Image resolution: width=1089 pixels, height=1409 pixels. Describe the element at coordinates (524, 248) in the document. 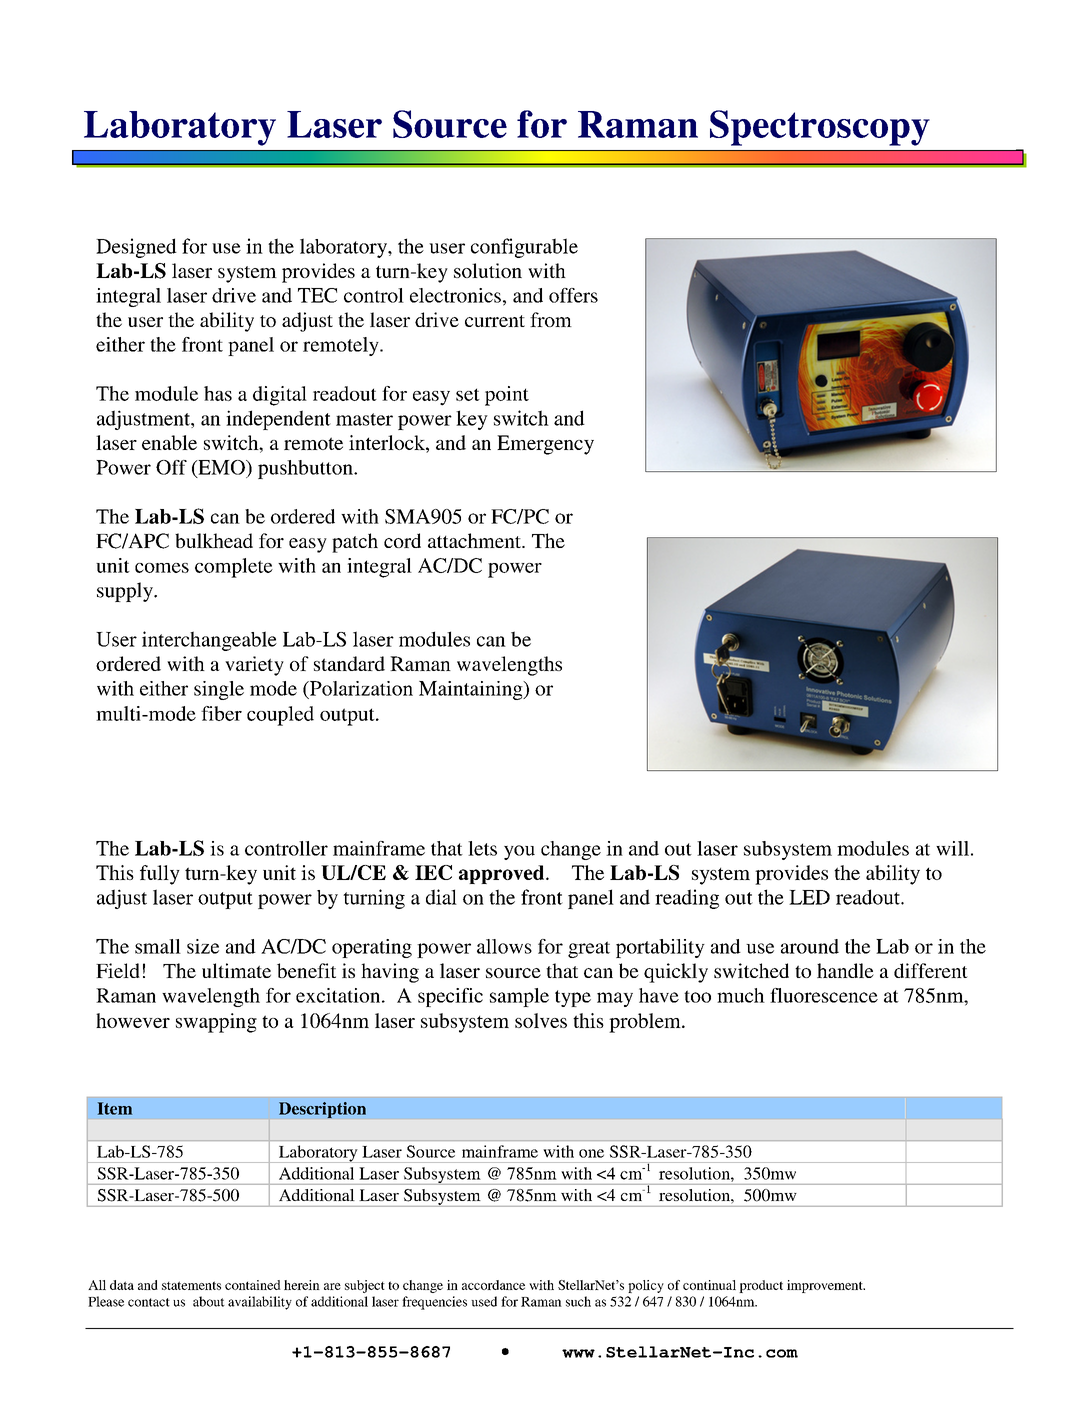

I see `configurable` at that location.
